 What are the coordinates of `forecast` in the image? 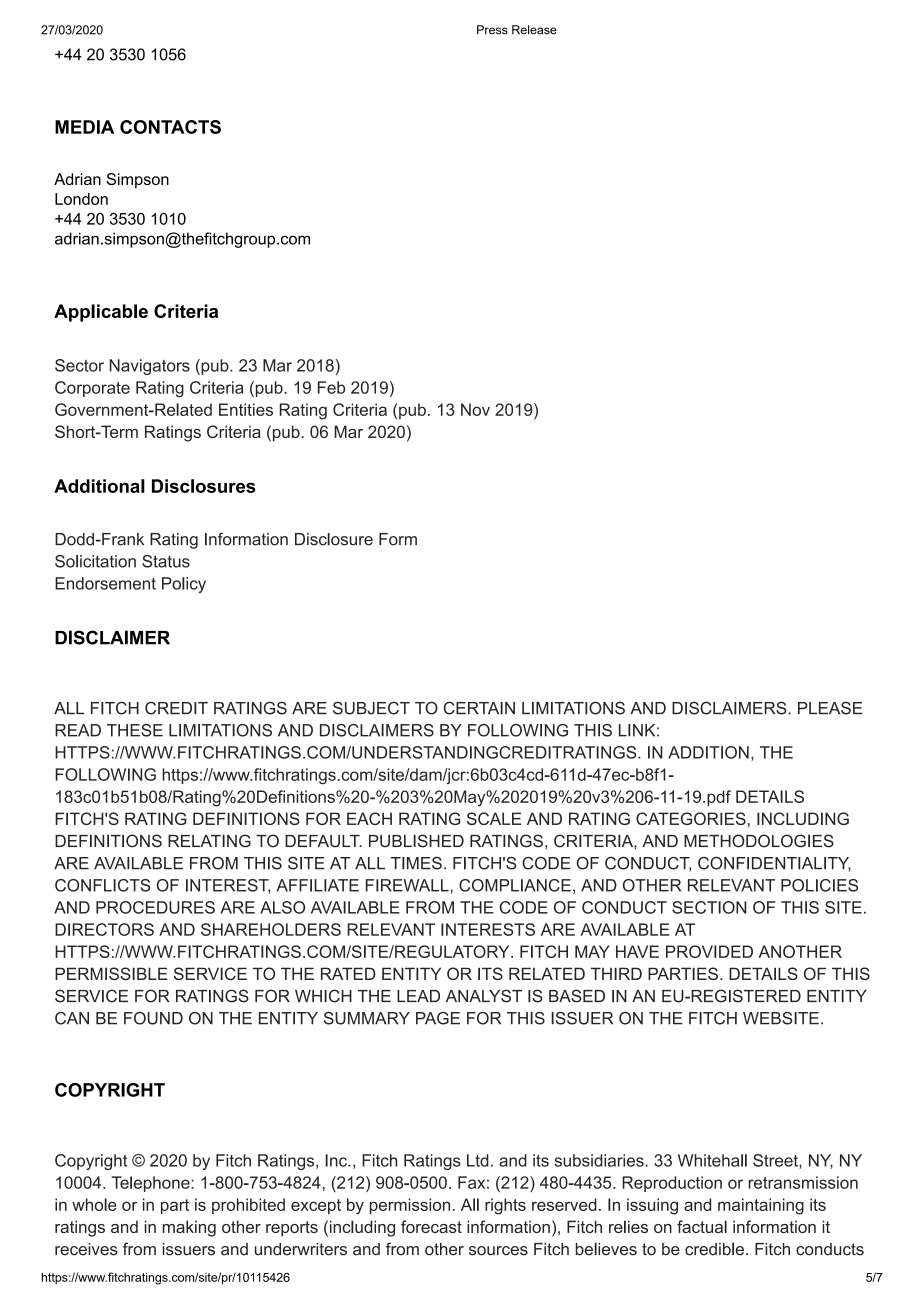 It's located at (431, 1226).
